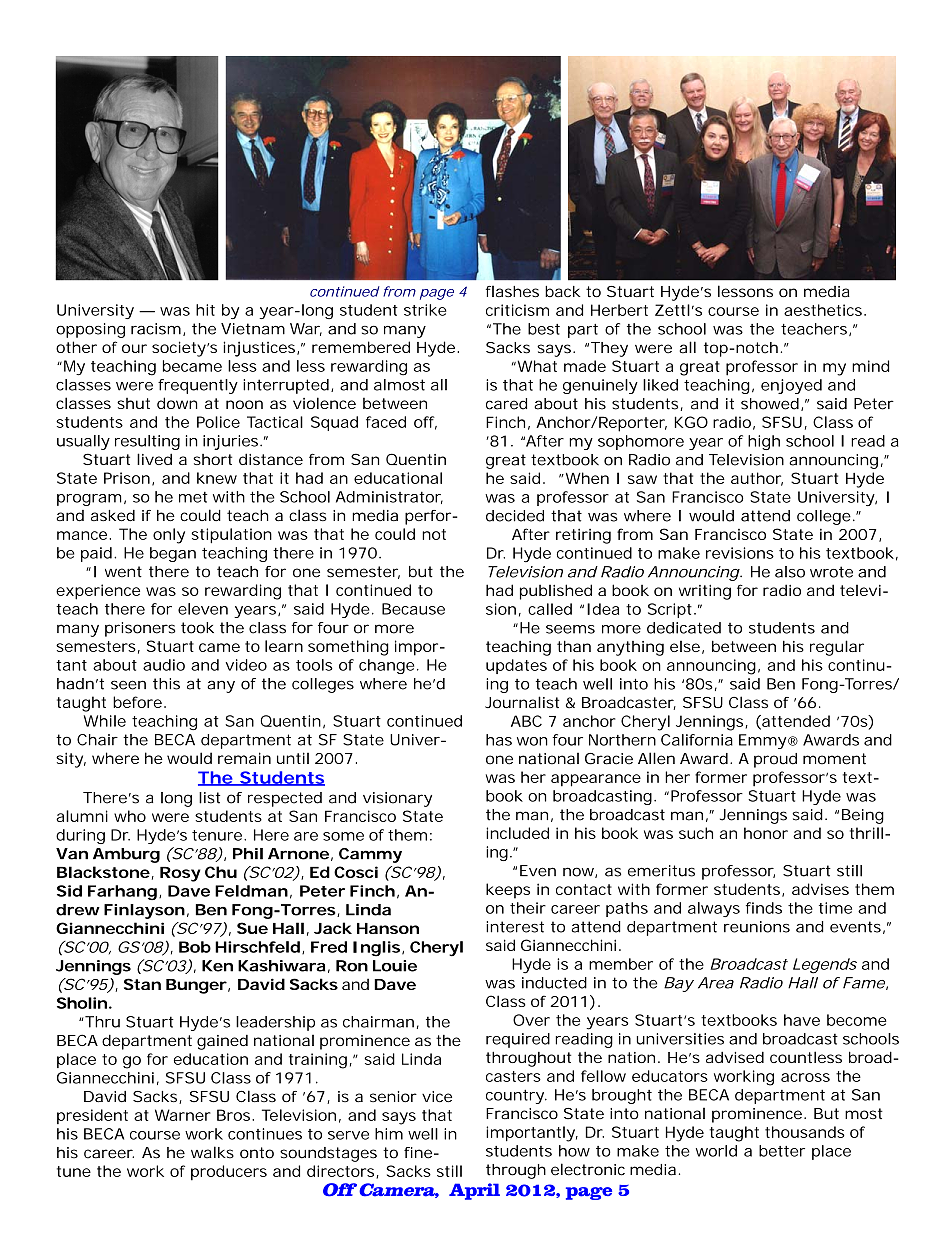 The image size is (952, 1233). I want to click on Rosy, so click(180, 874).
